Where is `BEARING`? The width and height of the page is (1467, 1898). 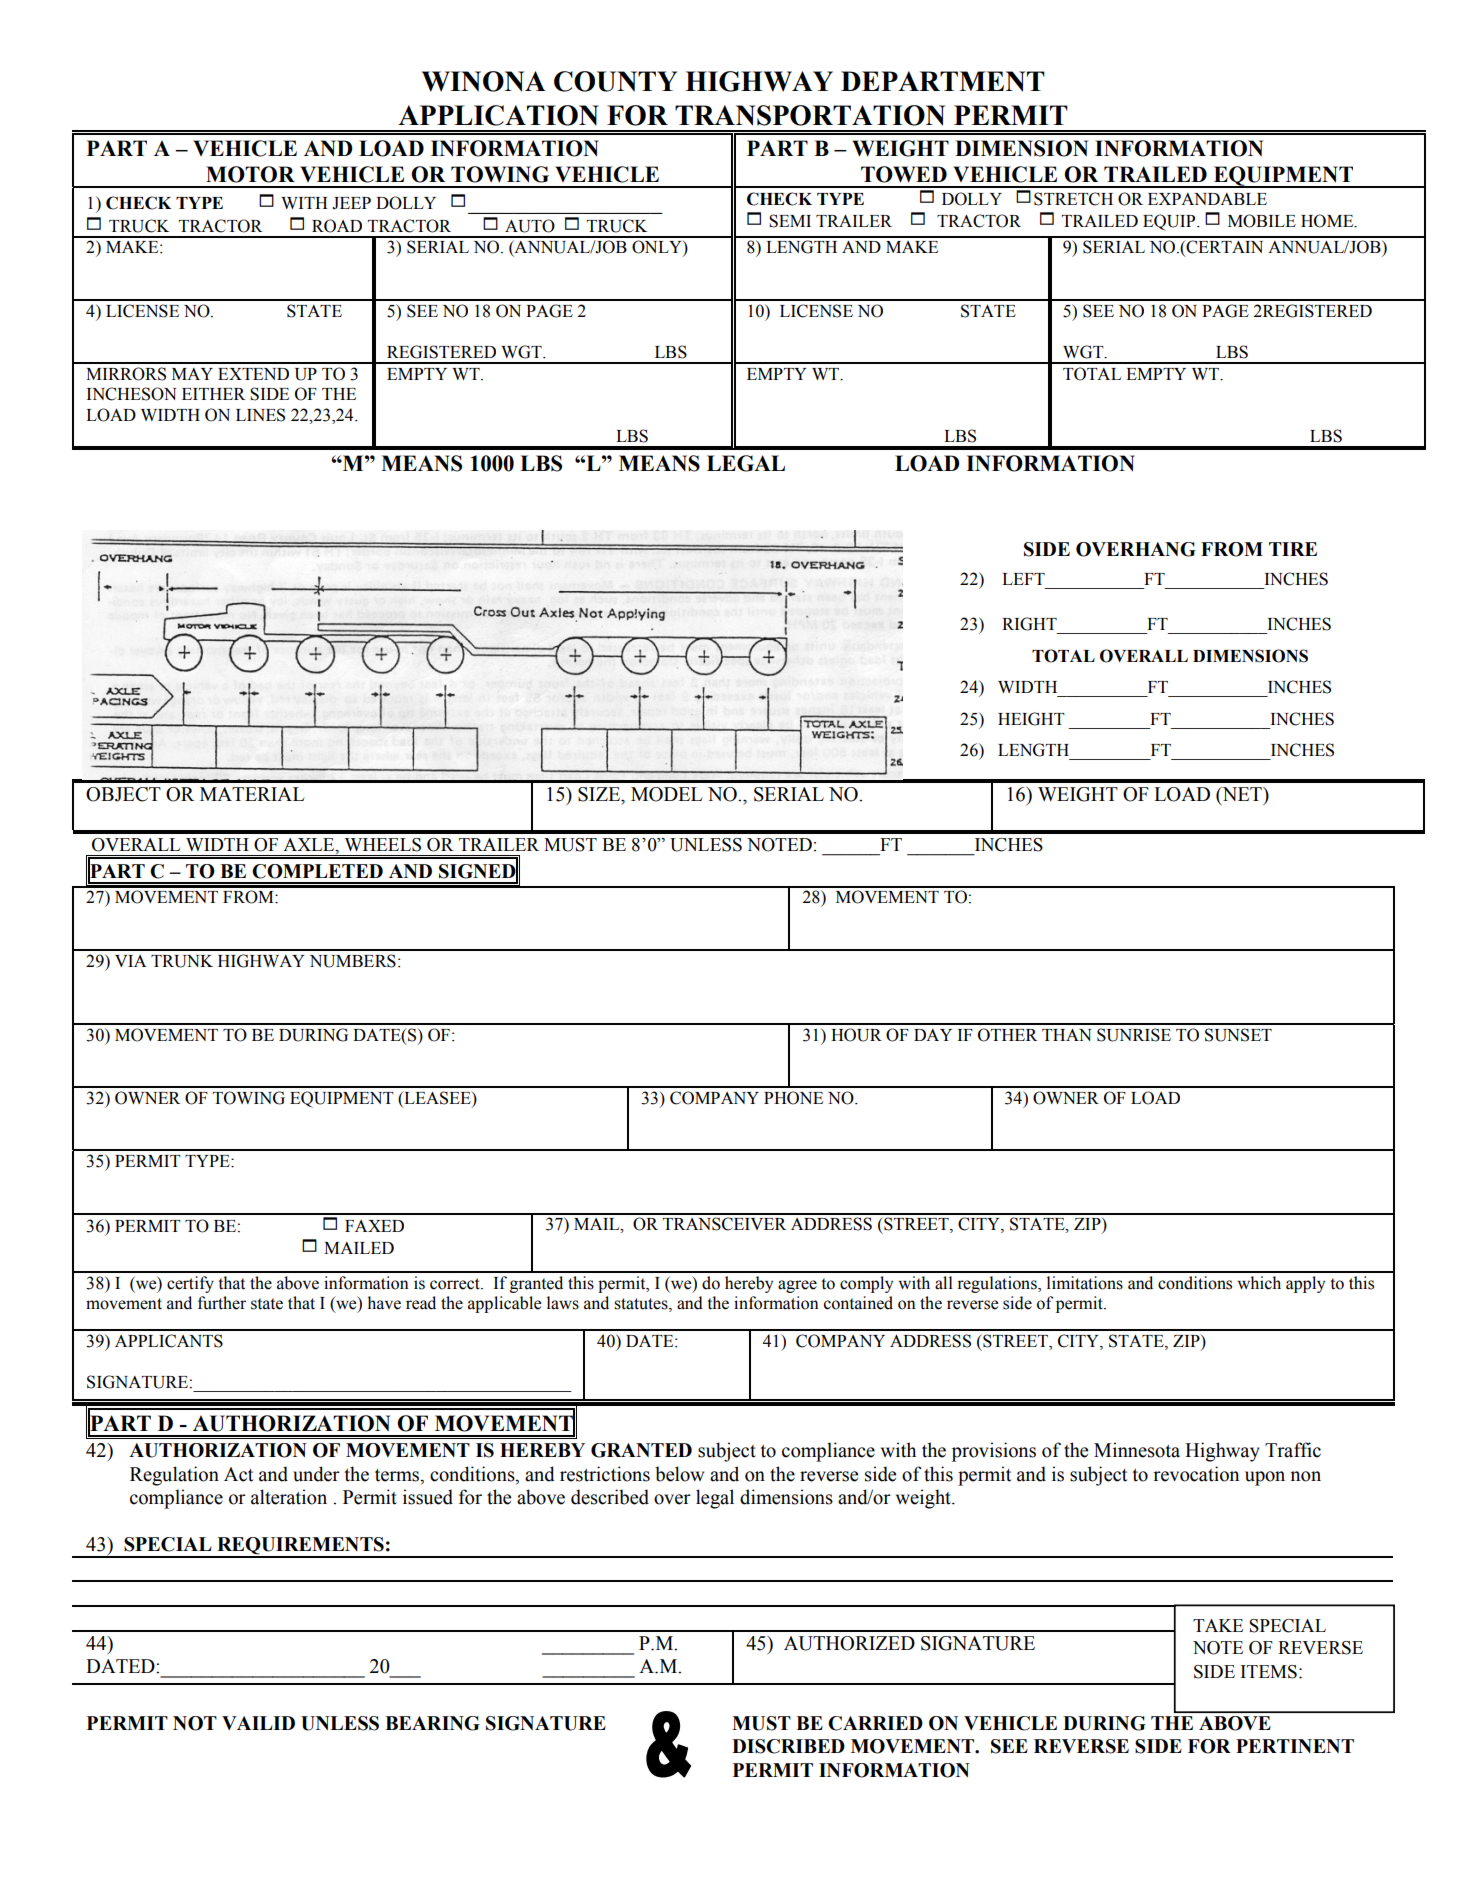
BEARING is located at coordinates (432, 1723).
